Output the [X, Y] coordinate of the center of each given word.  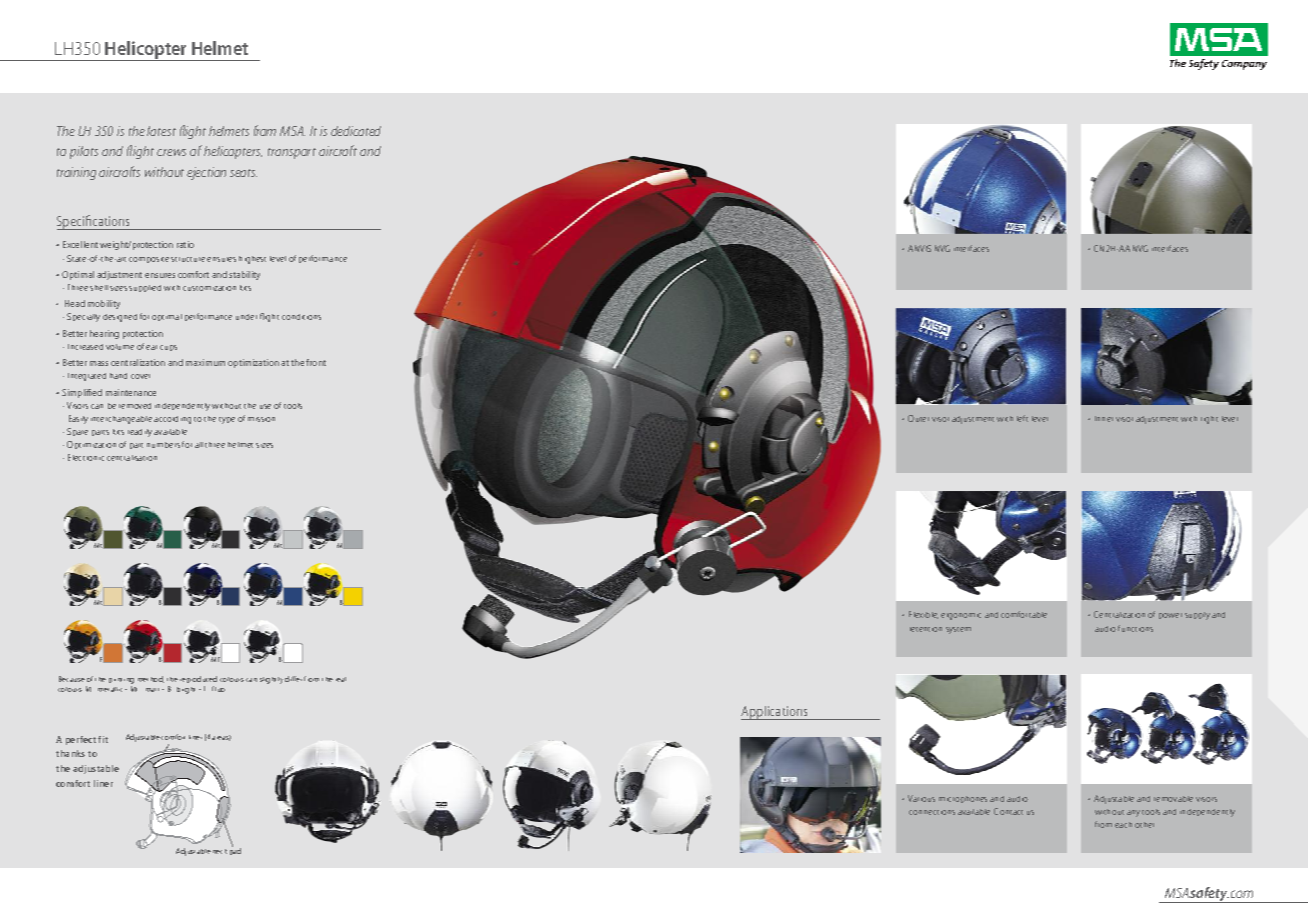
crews [171, 152]
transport [292, 153]
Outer [918, 418]
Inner [1104, 419]
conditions [301, 317]
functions [1135, 628]
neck [220, 851]
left [1022, 418]
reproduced [198, 679]
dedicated [356, 131]
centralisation [132, 458]
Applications [775, 713]
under [246, 317]
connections [932, 812]
